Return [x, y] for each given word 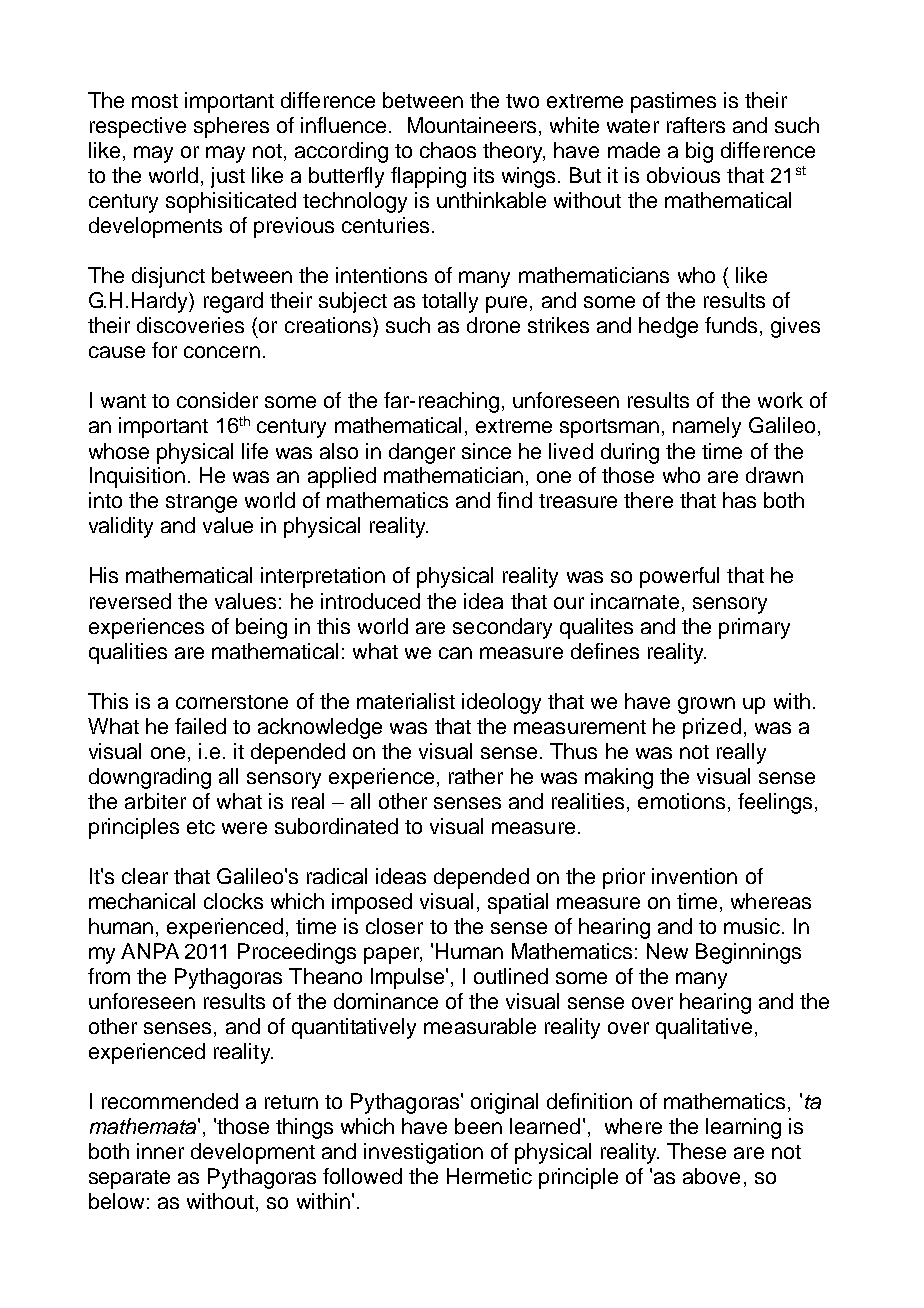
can [455, 653]
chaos [448, 150]
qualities [128, 653]
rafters [696, 125]
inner [160, 1151]
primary [754, 628]
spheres [231, 127]
